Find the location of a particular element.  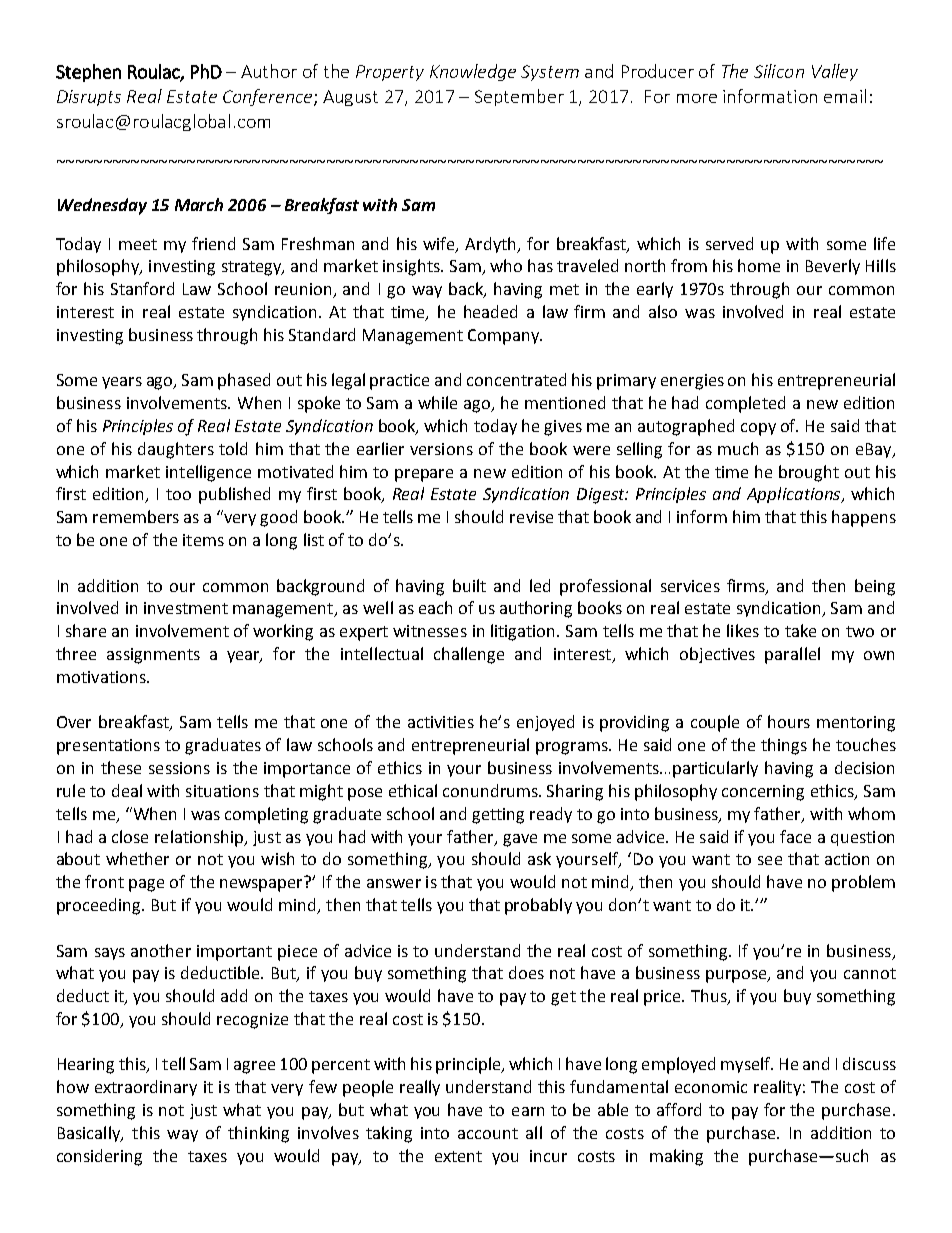

extraordinary is located at coordinates (146, 1088).
